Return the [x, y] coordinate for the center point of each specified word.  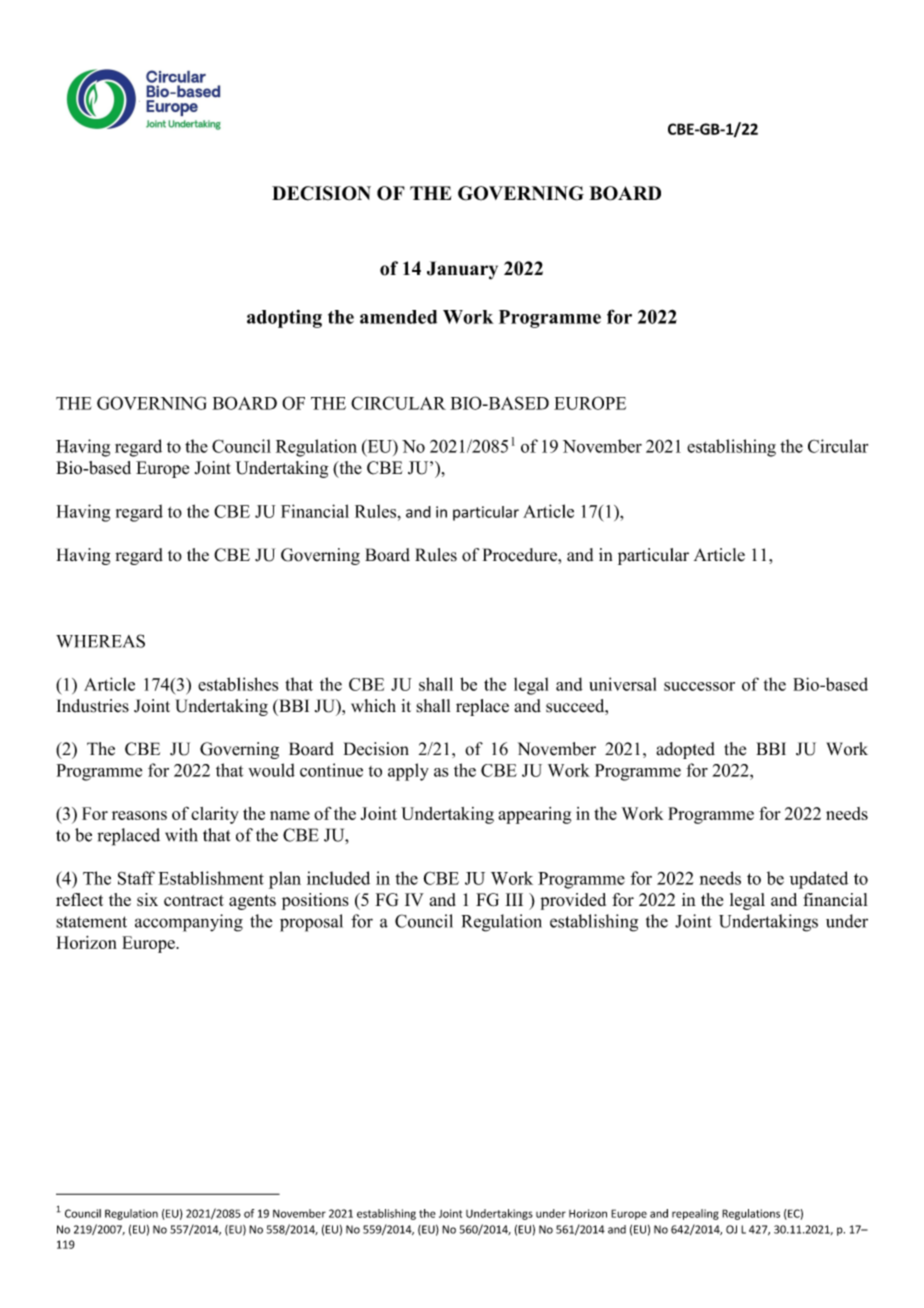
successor [699, 686]
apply [408, 772]
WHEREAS [100, 641]
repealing [695, 1214]
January [462, 270]
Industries [93, 706]
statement [91, 922]
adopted [685, 750]
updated [818, 880]
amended [398, 317]
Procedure [521, 555]
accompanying [189, 923]
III [514, 899]
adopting [284, 319]
